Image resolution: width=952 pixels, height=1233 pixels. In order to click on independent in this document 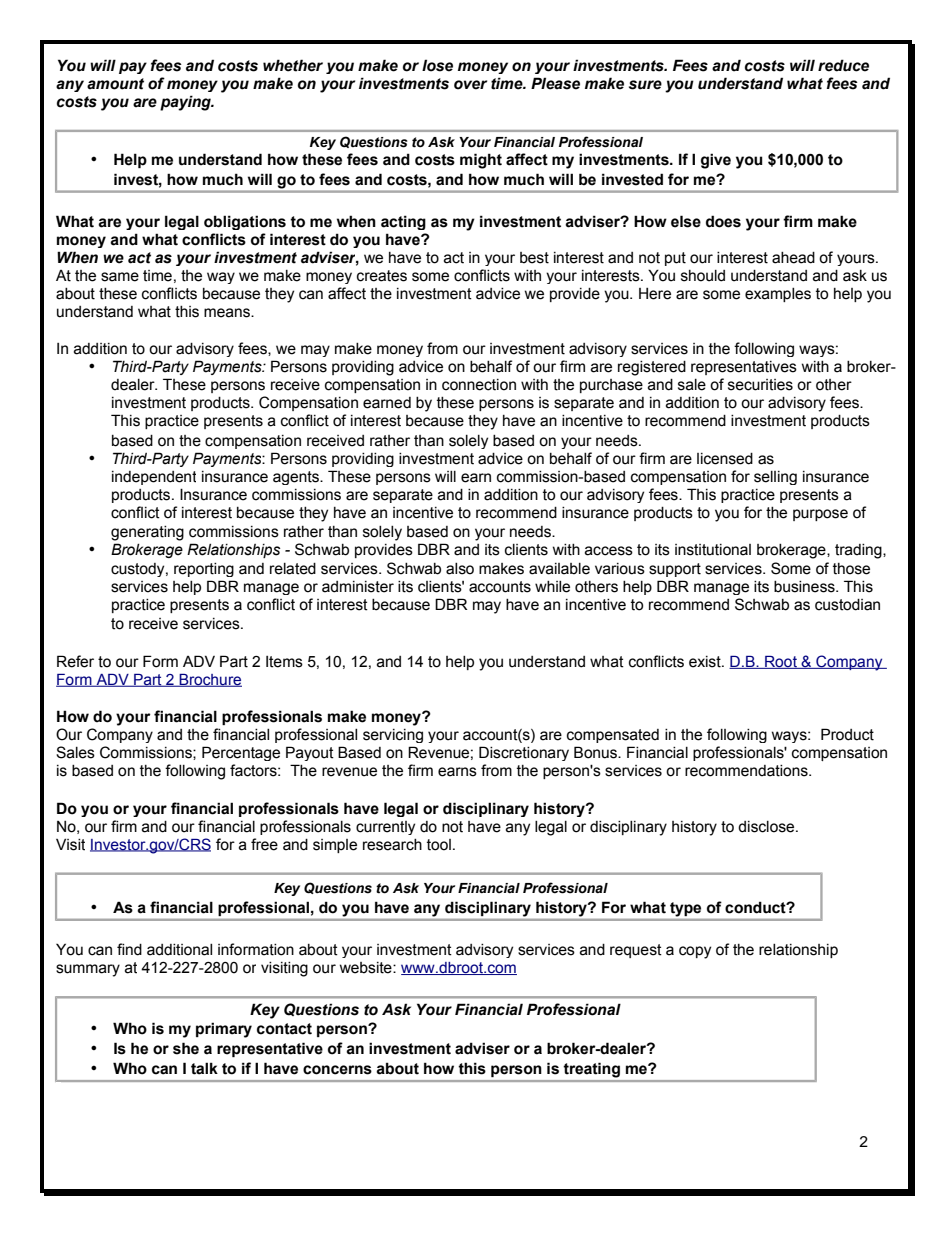, I will do `click(154, 478)`.
